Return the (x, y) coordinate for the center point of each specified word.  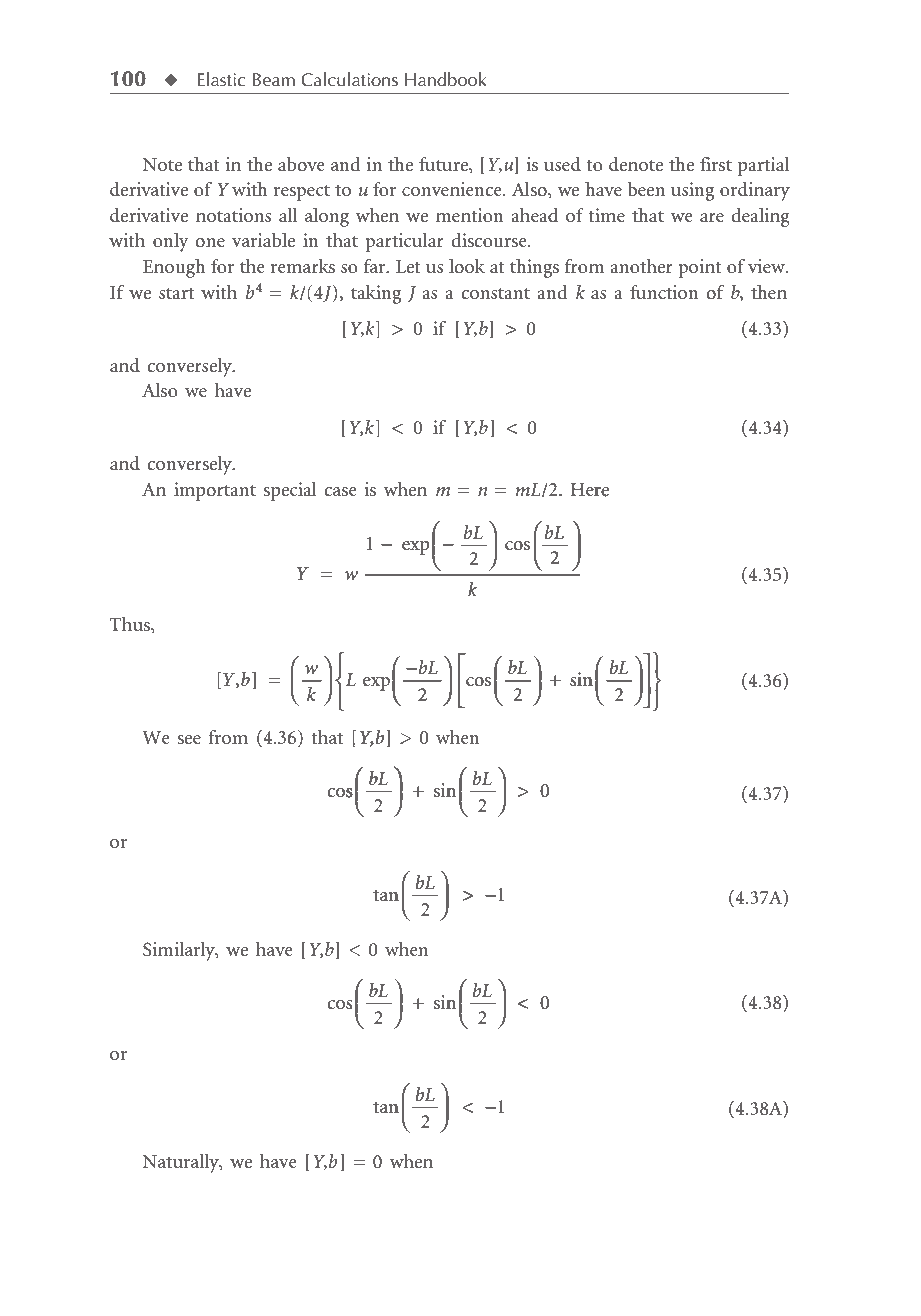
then (769, 292)
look (467, 266)
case (340, 492)
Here (590, 490)
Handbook (446, 79)
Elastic (222, 79)
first (716, 164)
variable (263, 240)
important (215, 491)
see (189, 740)
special (290, 491)
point (699, 268)
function (664, 292)
